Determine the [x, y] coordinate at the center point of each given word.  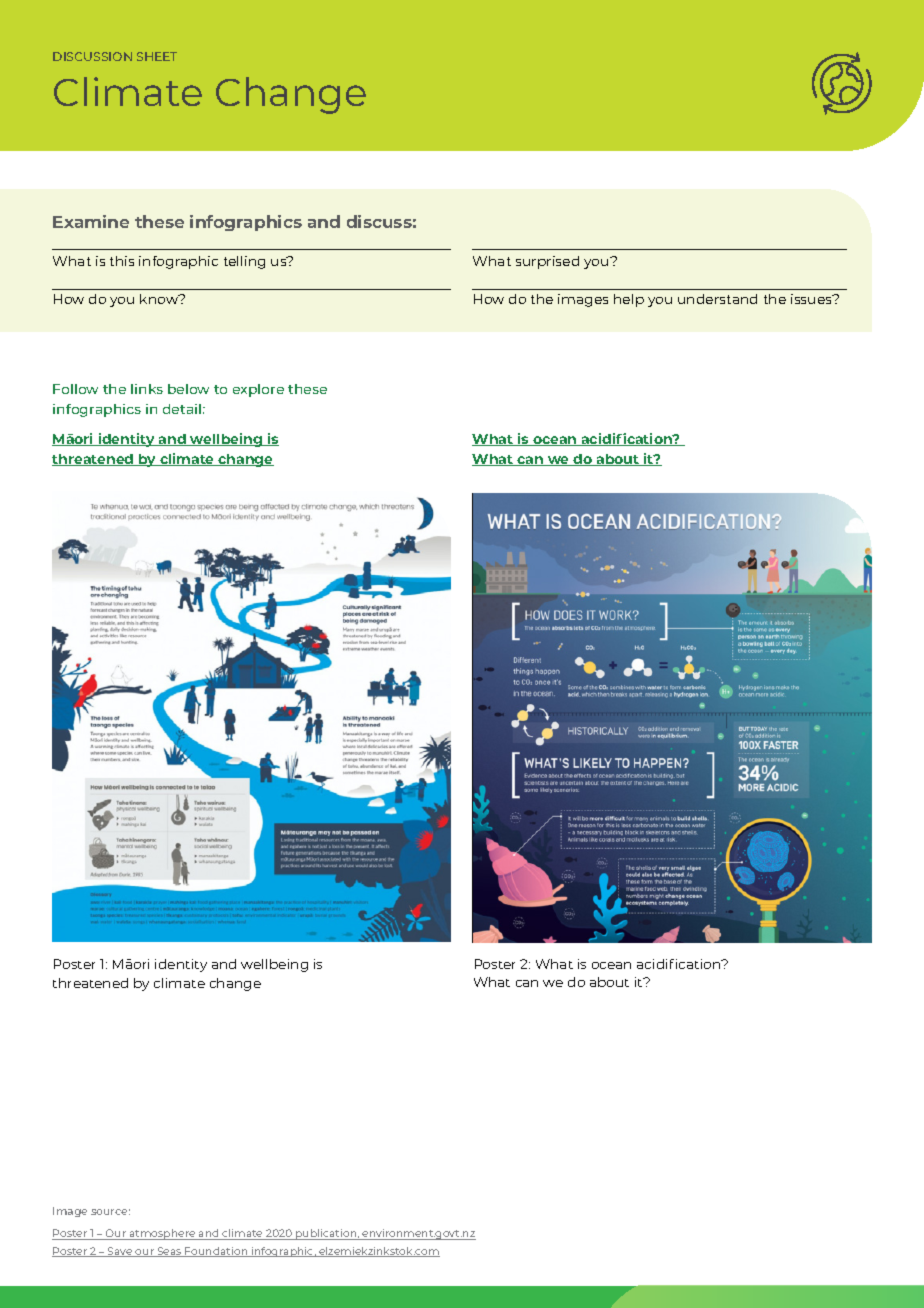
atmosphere [162, 1234]
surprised [547, 262]
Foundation [217, 1252]
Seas [169, 1252]
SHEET [157, 56]
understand [717, 299]
